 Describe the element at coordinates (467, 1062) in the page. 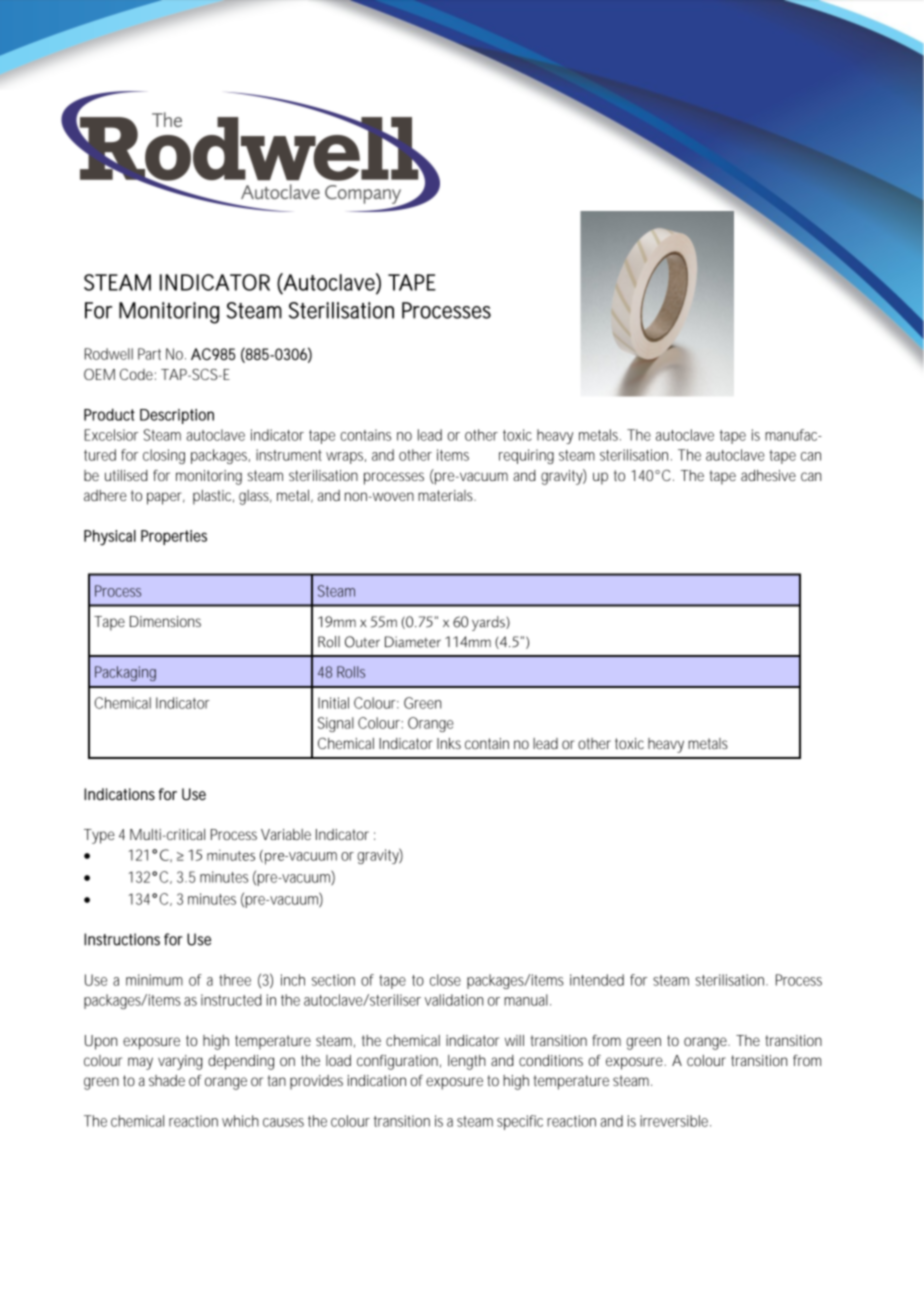

I see `length` at that location.
